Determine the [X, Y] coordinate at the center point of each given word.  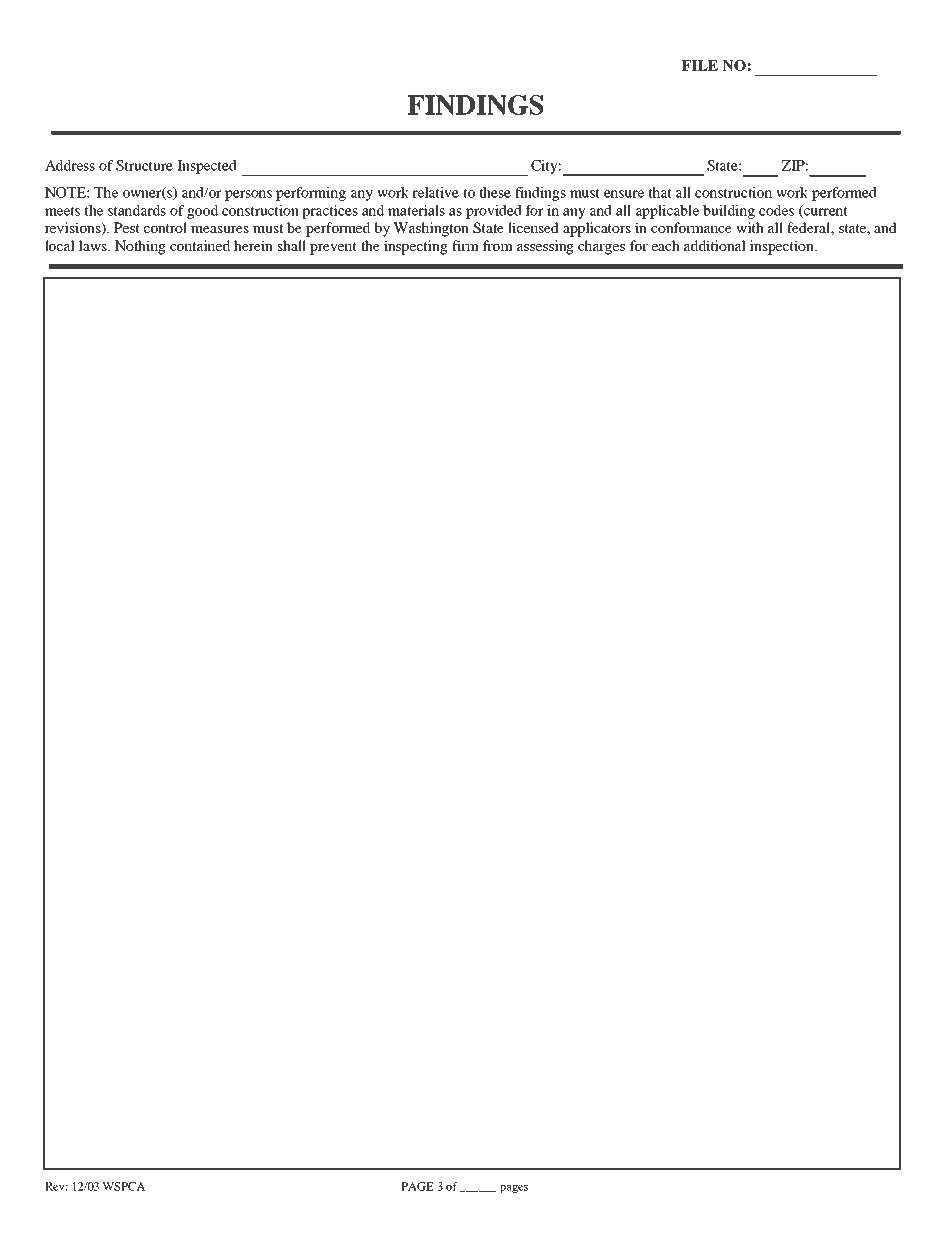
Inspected [207, 167]
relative [435, 192]
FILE [700, 65]
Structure [144, 165]
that [660, 192]
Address [70, 165]
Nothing [140, 247]
